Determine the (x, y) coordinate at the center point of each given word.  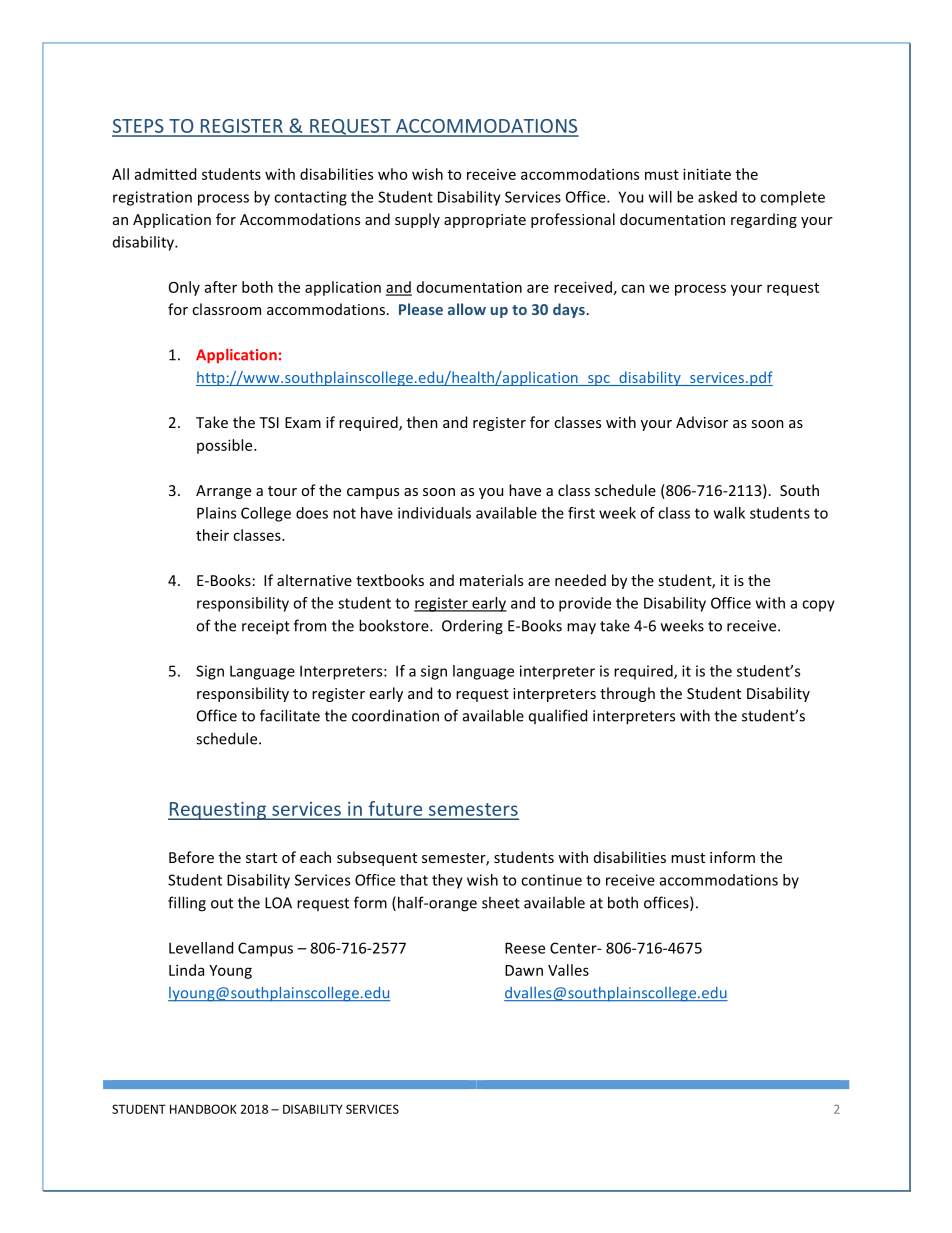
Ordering (472, 627)
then (422, 422)
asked (717, 197)
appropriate (485, 221)
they (447, 881)
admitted (165, 174)
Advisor (702, 422)
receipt (266, 627)
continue (551, 880)
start (261, 858)
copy (818, 606)
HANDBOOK (203, 1109)
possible (226, 446)
